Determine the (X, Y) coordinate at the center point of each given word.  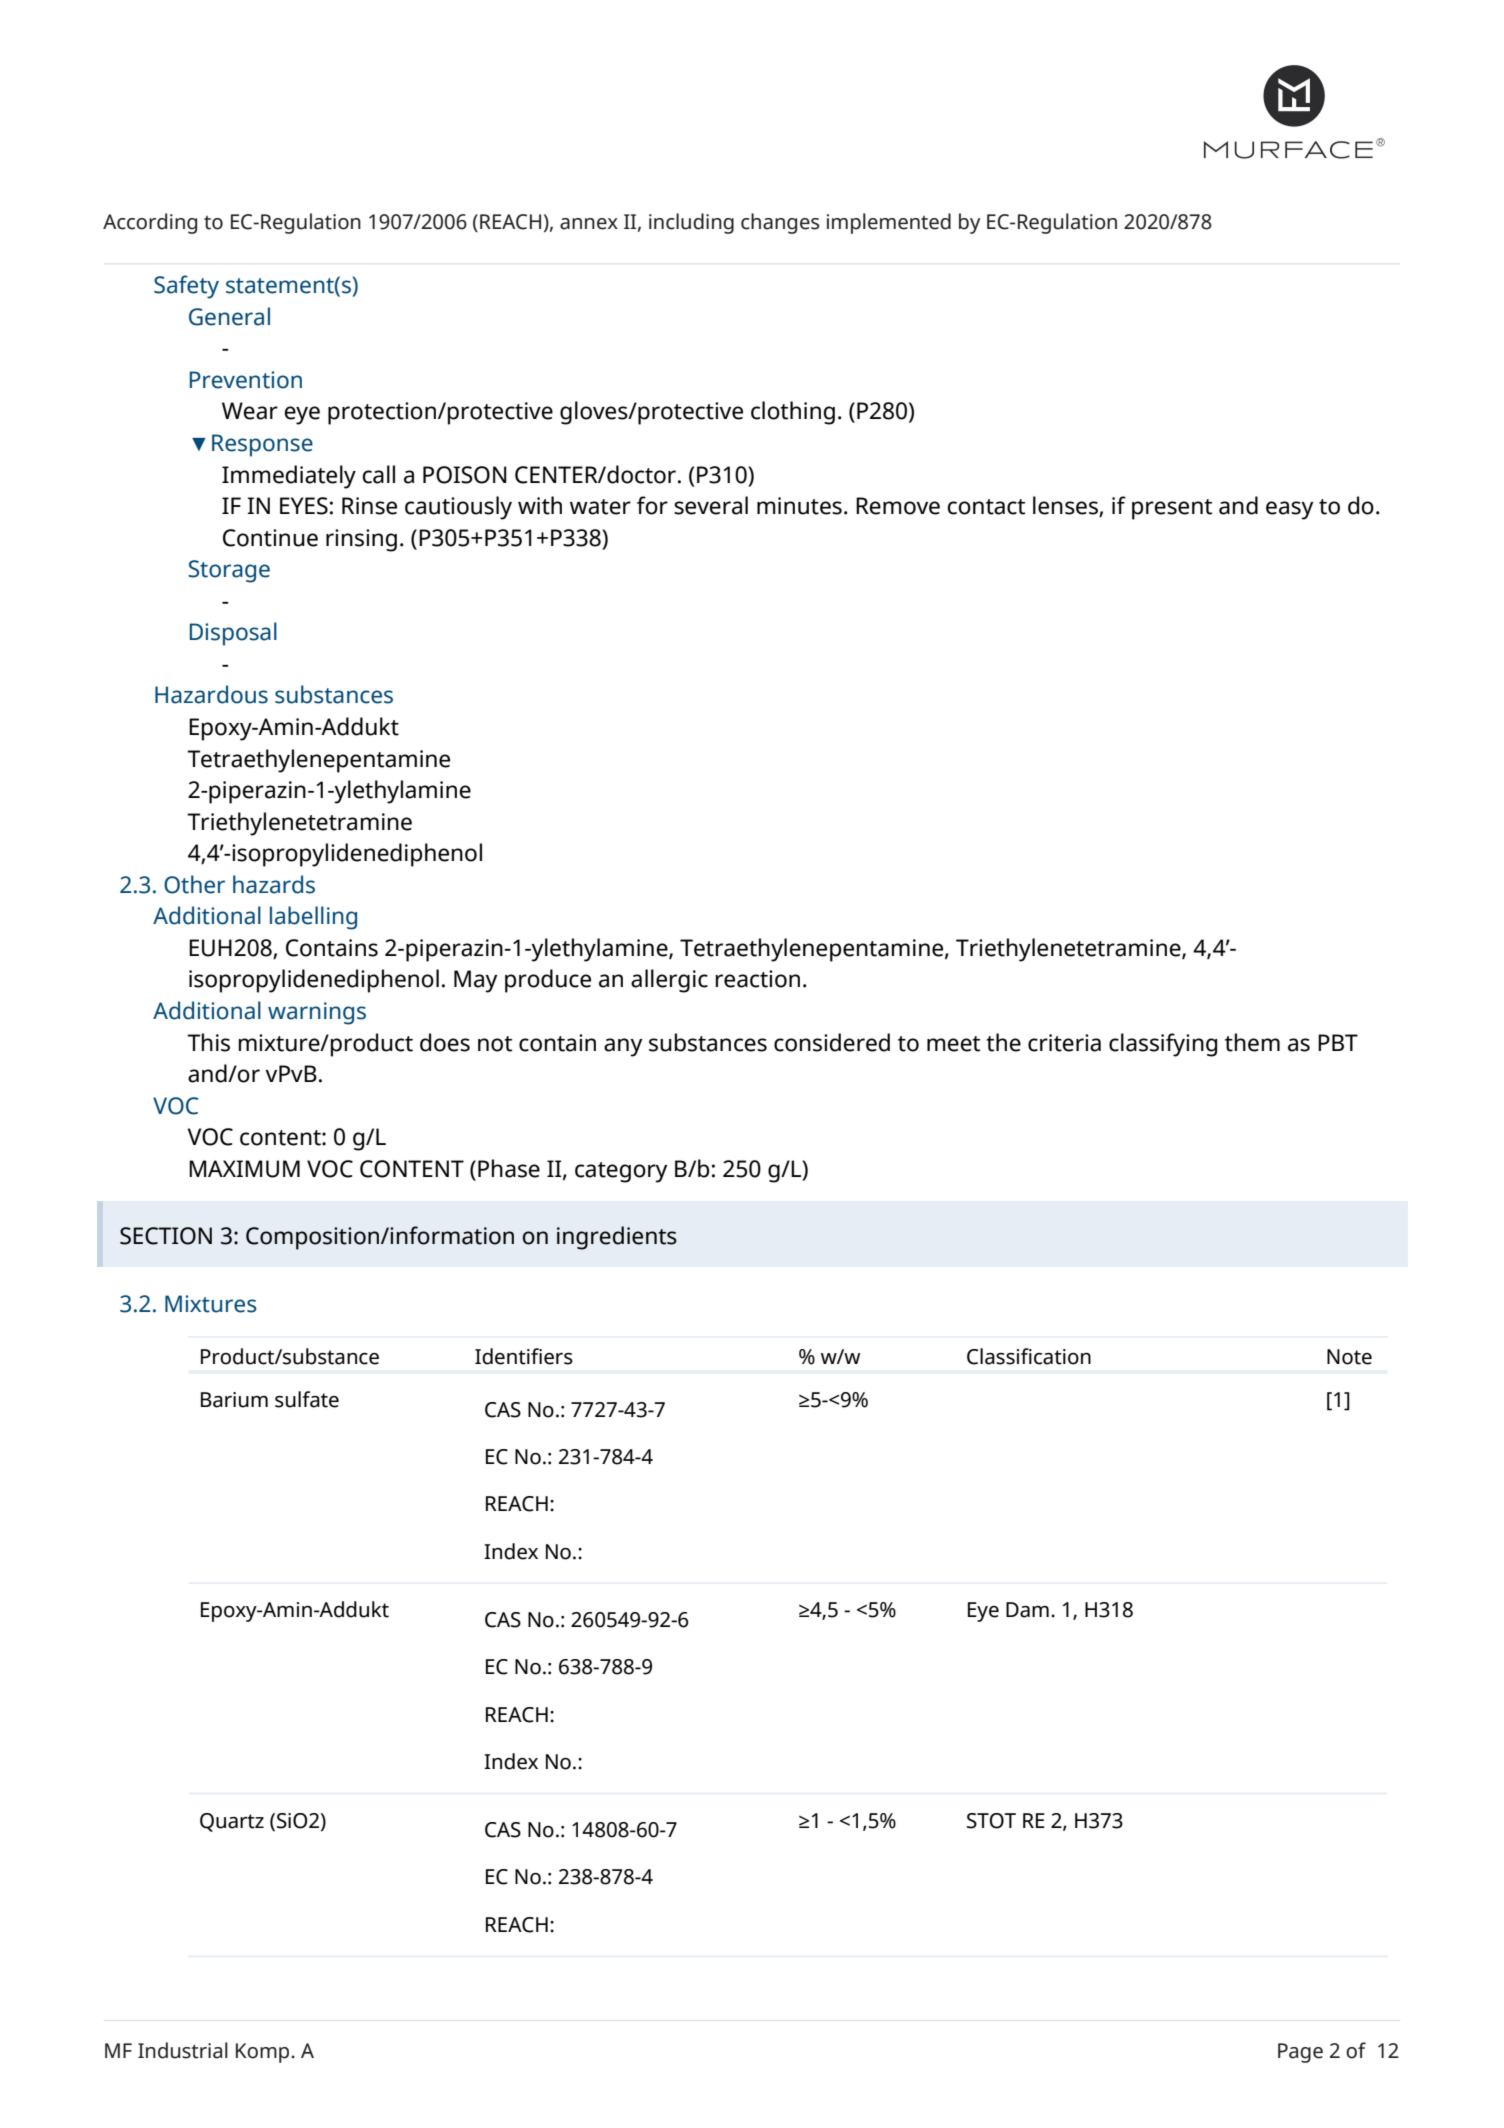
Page (1300, 2053)
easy (1289, 510)
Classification (1029, 1356)
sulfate (307, 1399)
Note (1349, 1357)
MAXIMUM (244, 1169)
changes (780, 223)
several (711, 505)
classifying (1163, 1045)
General (229, 316)
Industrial (183, 2050)
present (1172, 509)
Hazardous (211, 694)
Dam (1027, 1610)
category (621, 1172)
